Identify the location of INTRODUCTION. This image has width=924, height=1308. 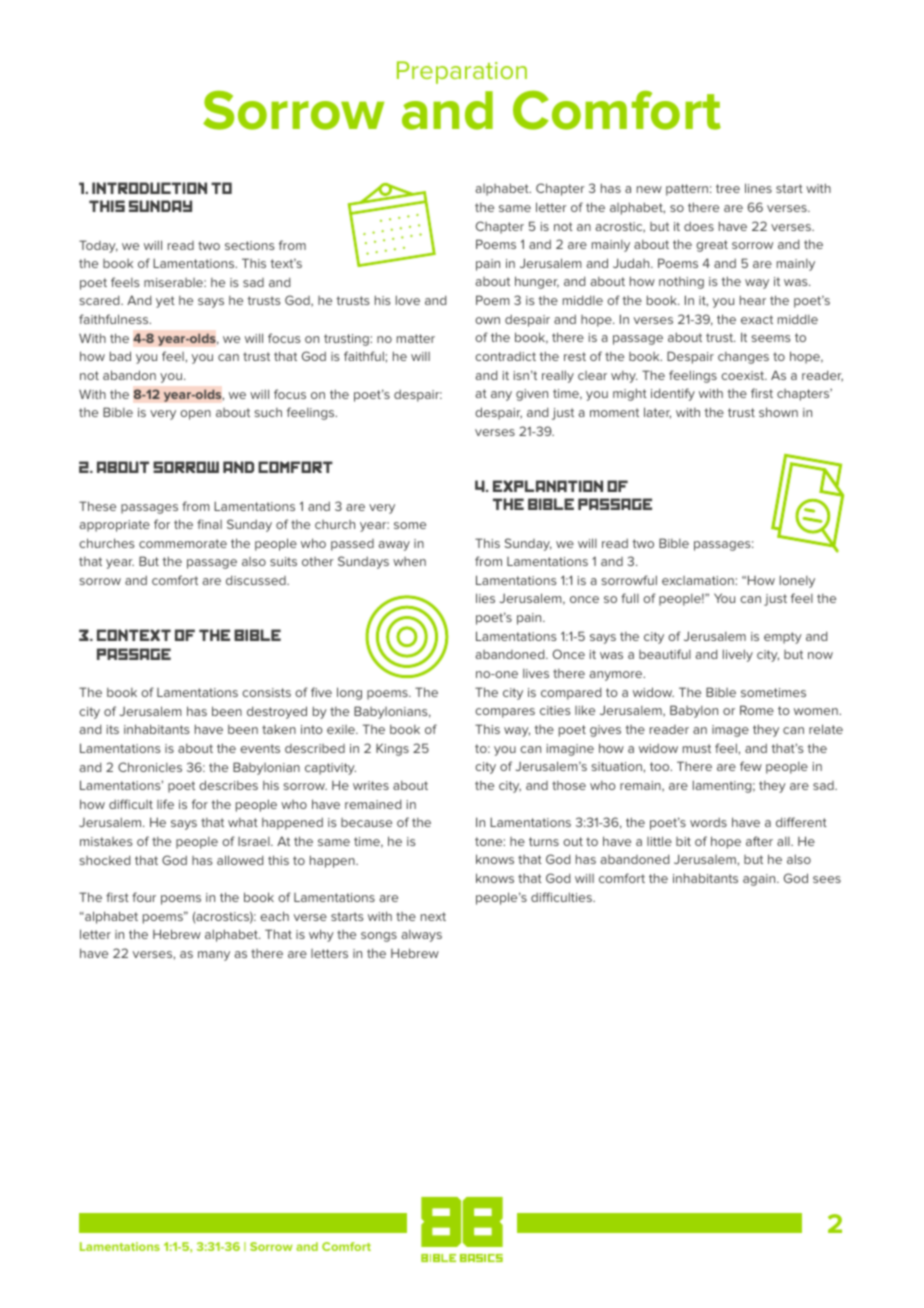
(149, 188).
